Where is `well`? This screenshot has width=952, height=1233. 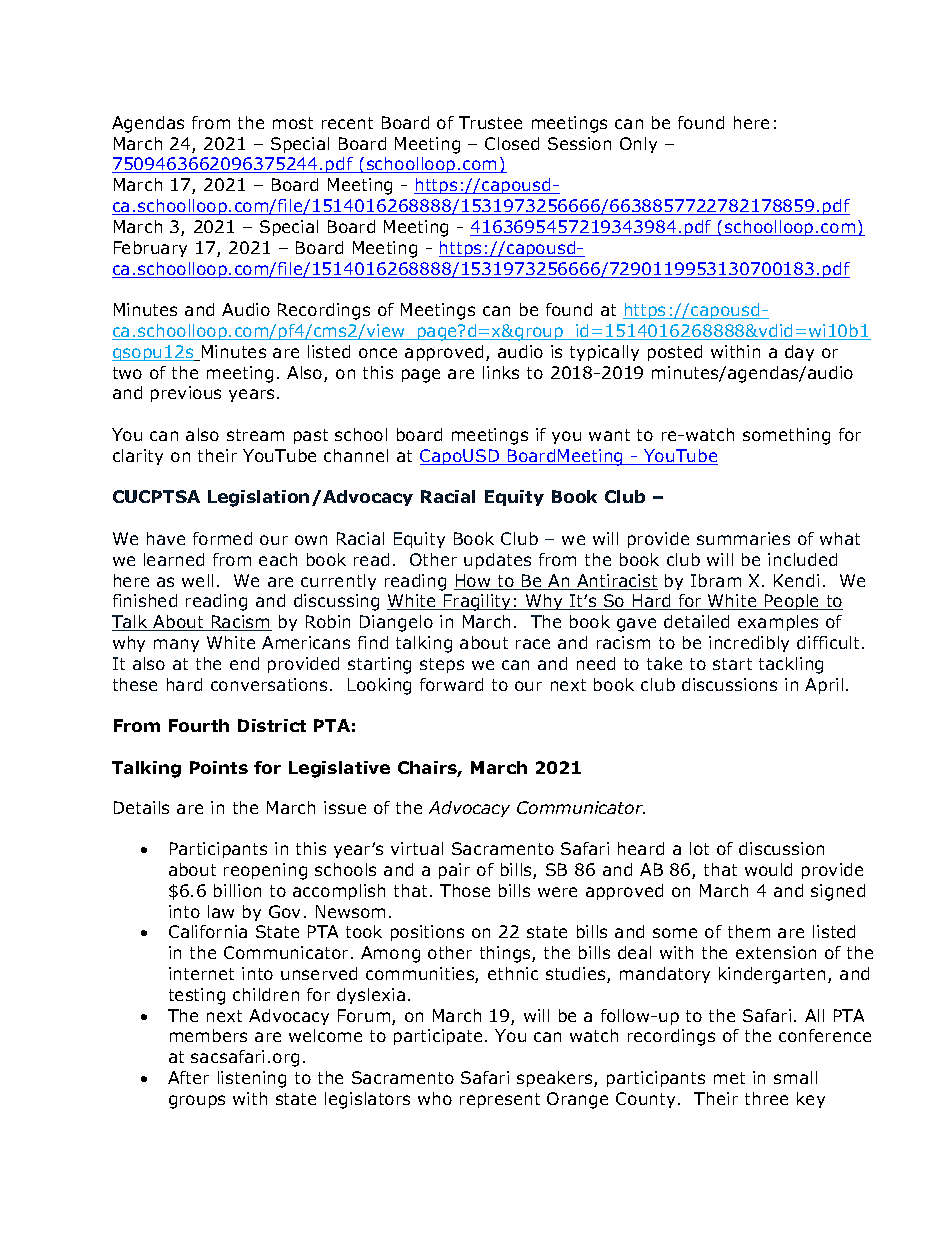 well is located at coordinates (197, 580).
